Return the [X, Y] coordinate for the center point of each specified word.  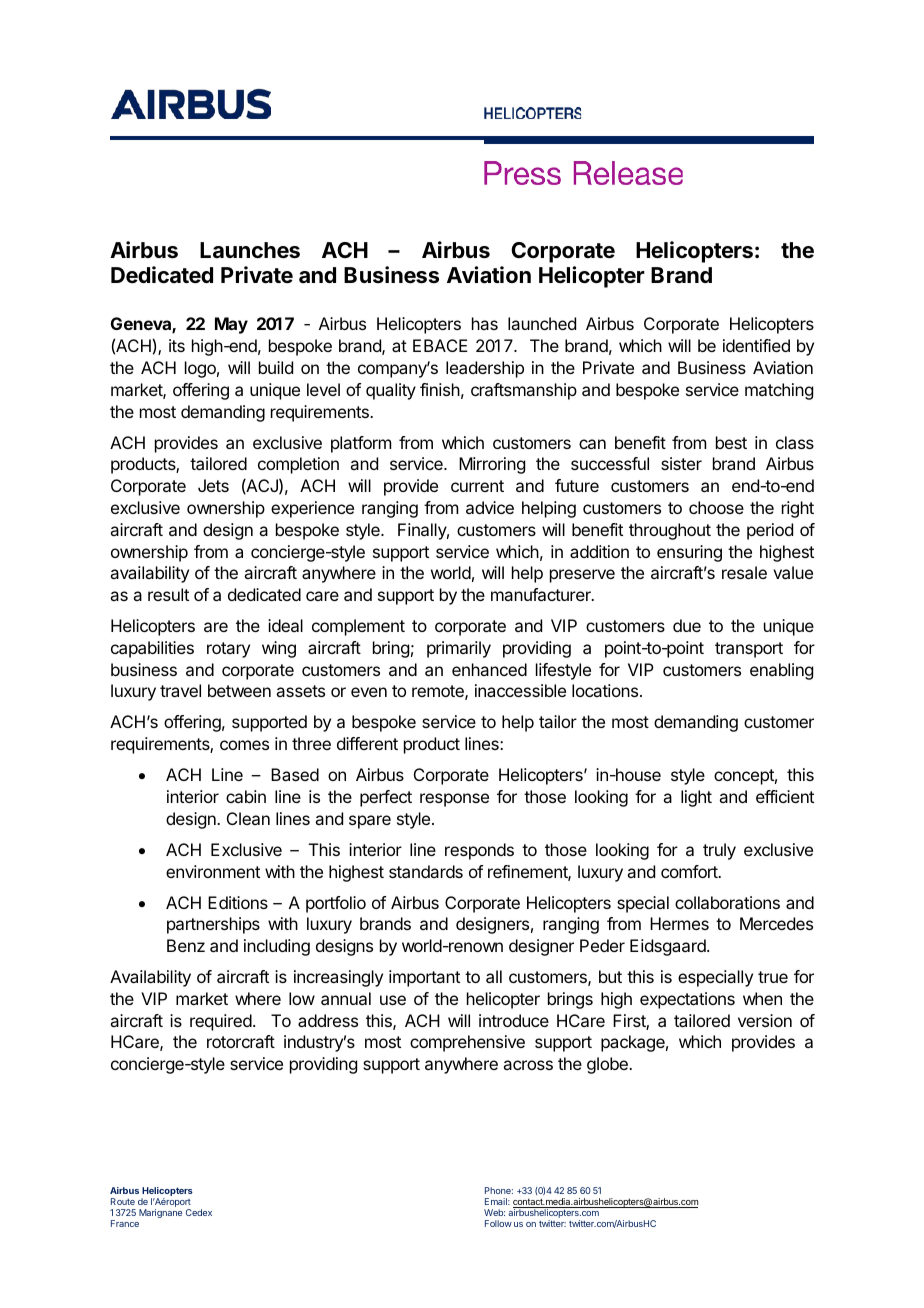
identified [756, 345]
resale [744, 572]
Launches [250, 250]
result [168, 594]
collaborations [727, 902]
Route [123, 1201]
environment [213, 871]
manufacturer [542, 594]
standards [426, 871]
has [485, 323]
